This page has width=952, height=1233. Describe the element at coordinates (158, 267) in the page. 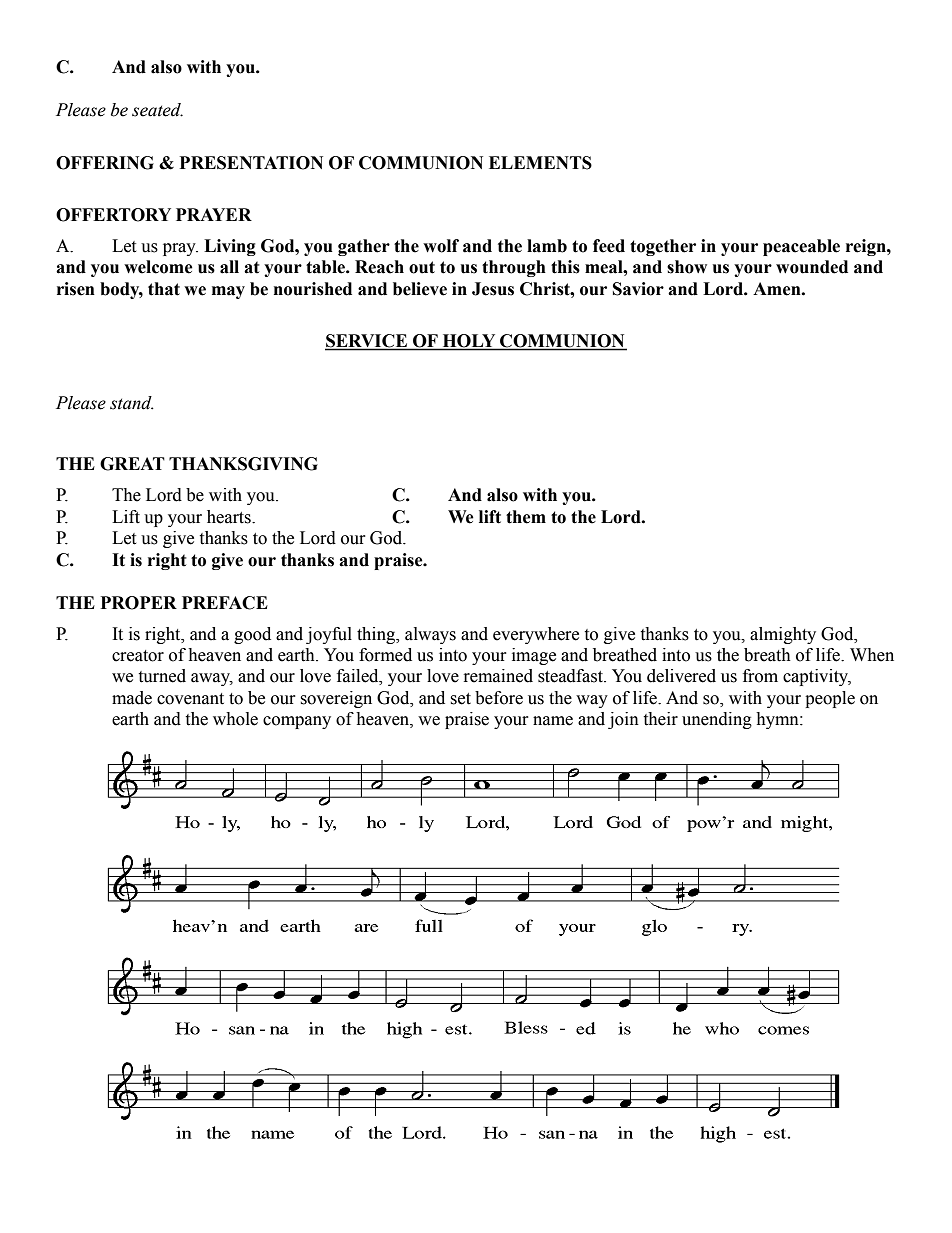

I see `welcome` at that location.
